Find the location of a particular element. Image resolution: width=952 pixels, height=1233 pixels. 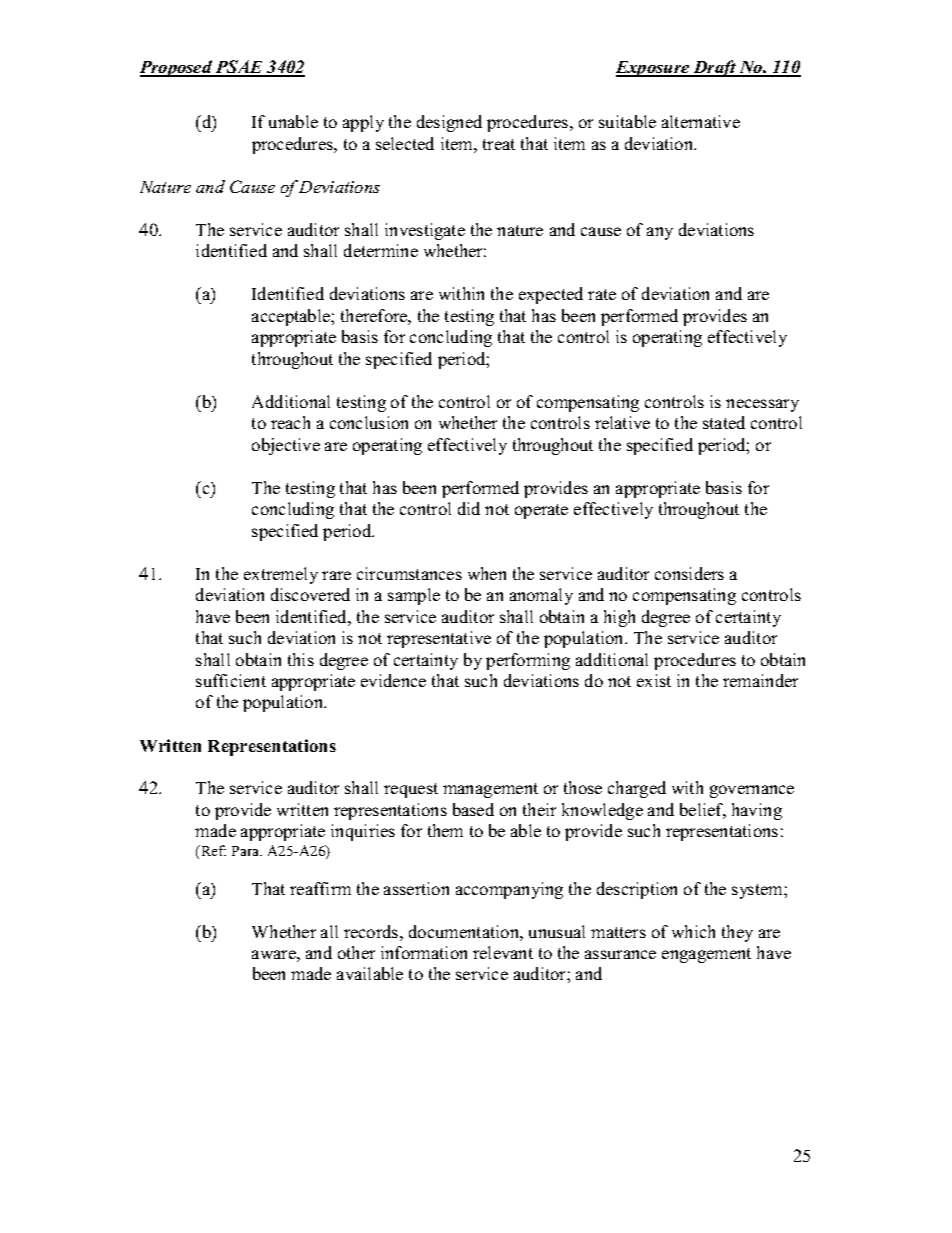

did is located at coordinates (469, 508).
